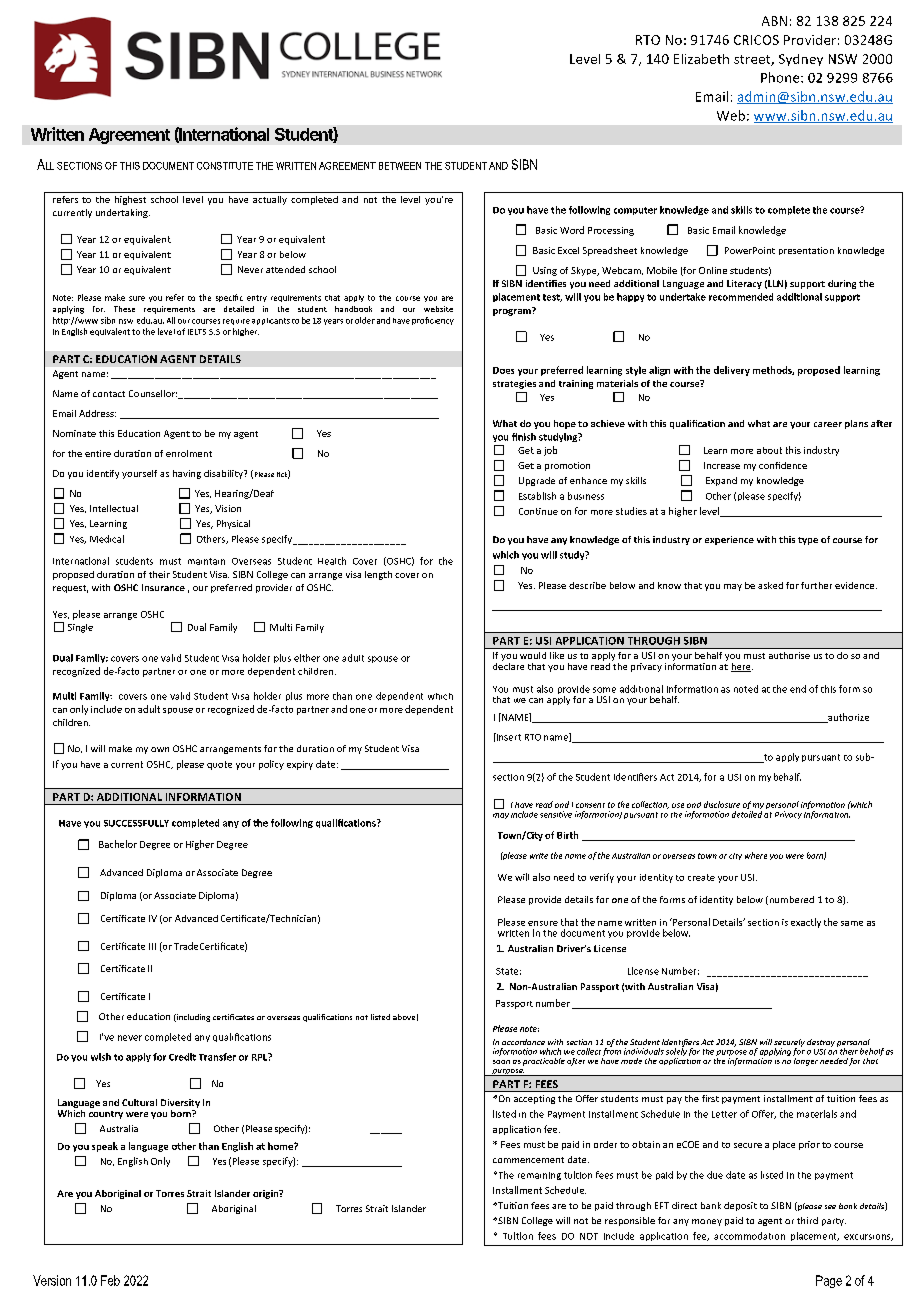  What do you see at coordinates (789, 655) in the page?
I see `authorise` at bounding box center [789, 655].
